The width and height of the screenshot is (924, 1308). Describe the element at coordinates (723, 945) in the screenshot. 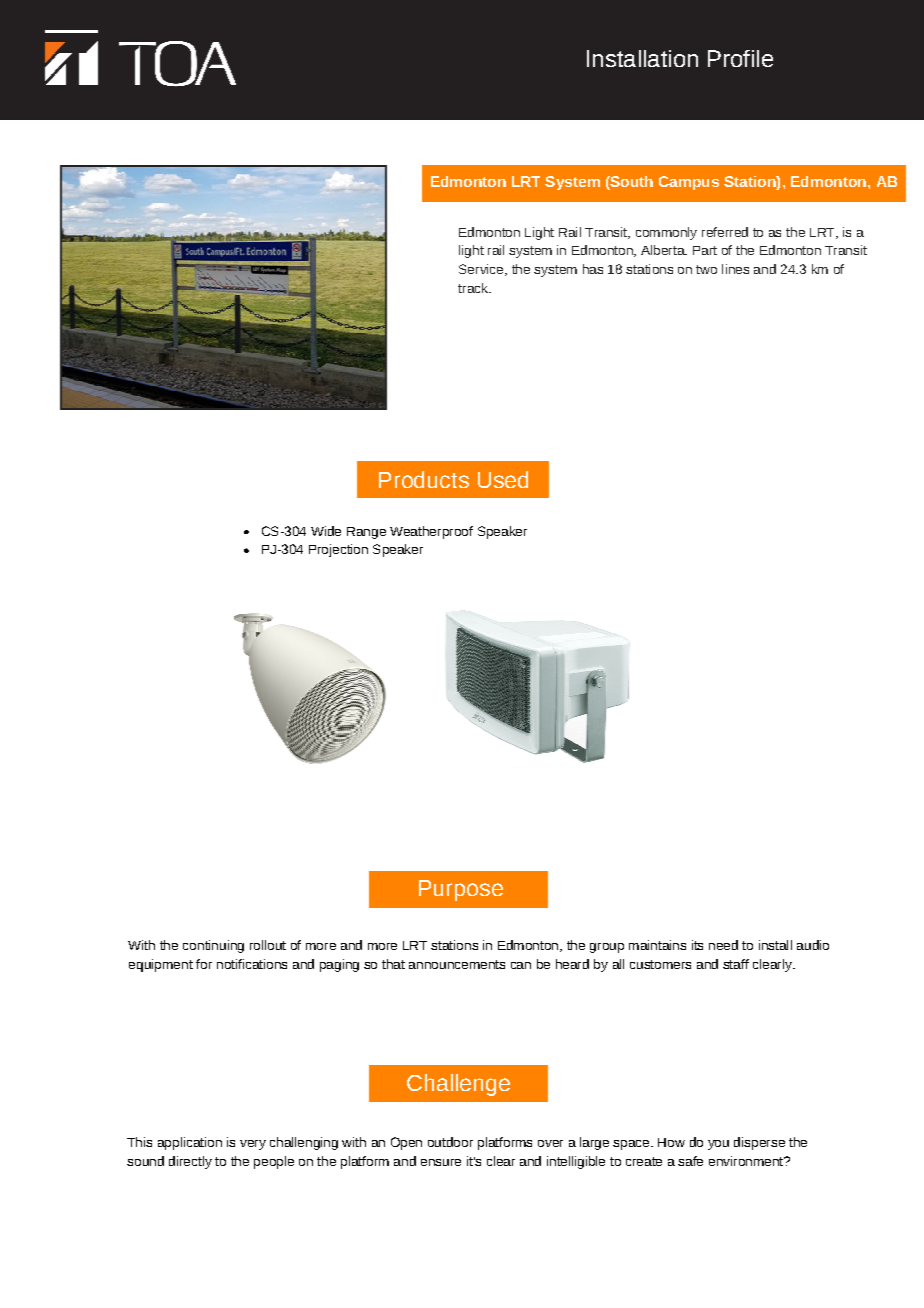

I see `need` at that location.
